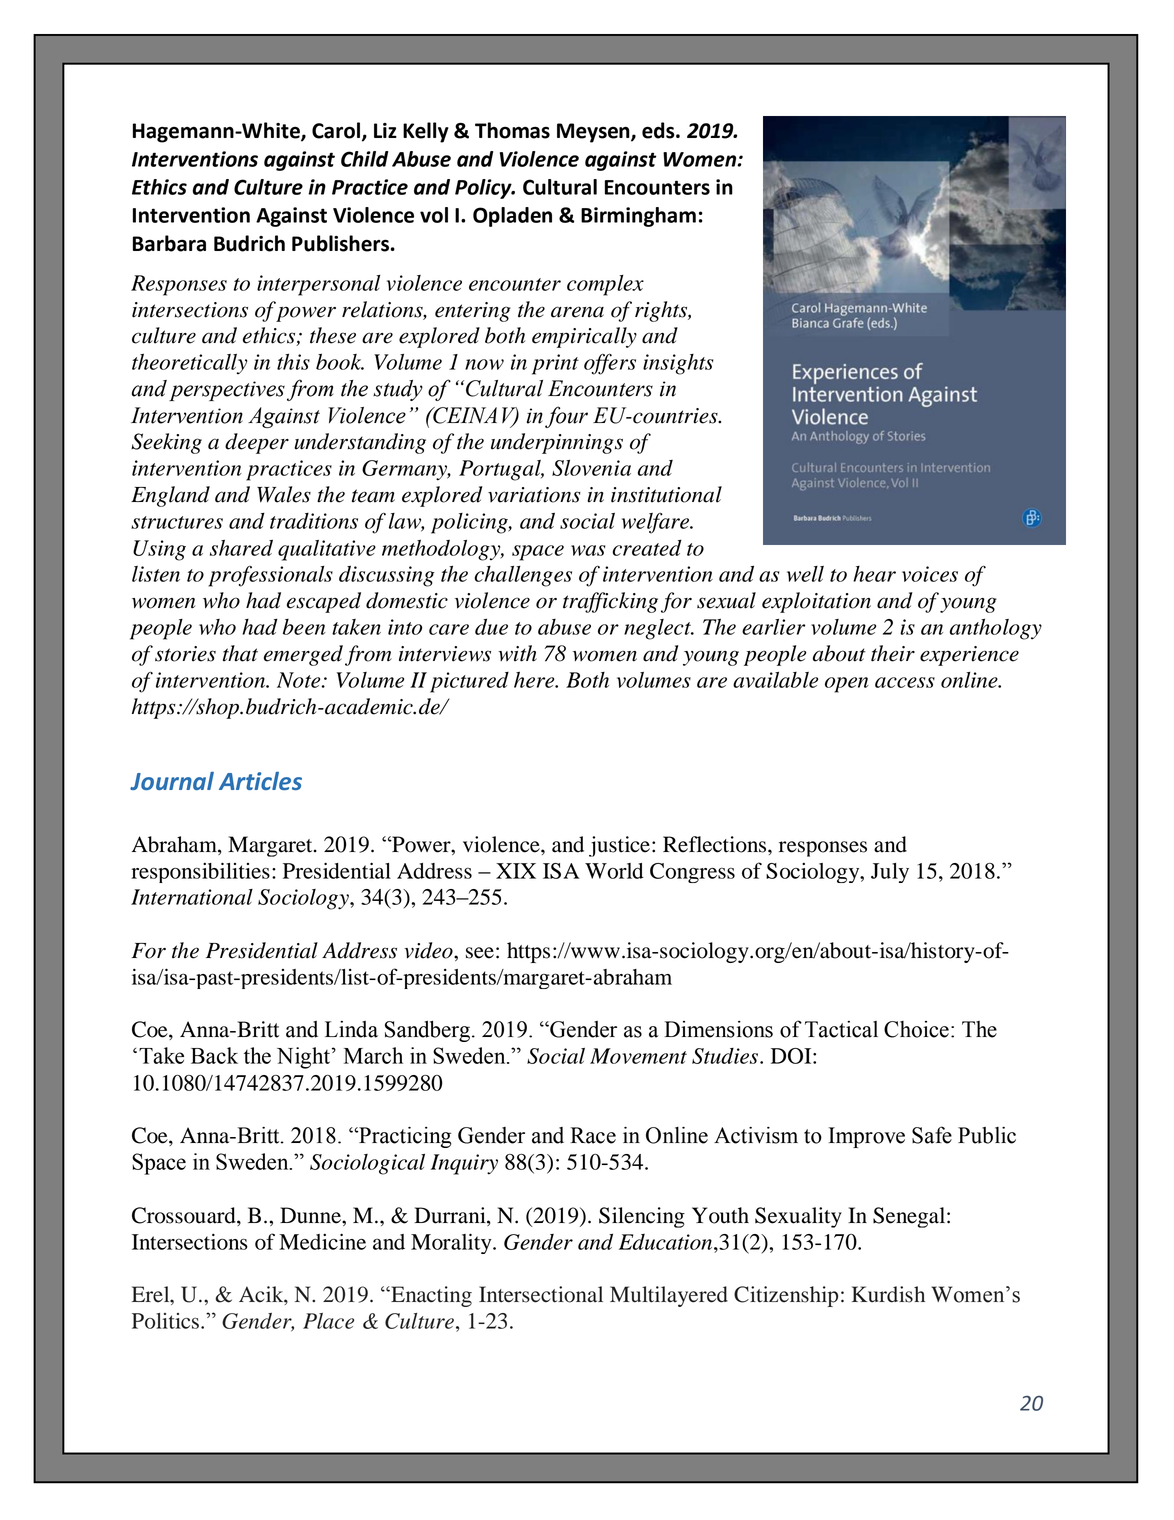 The image size is (1174, 1520). I want to click on Intersectional, so click(541, 1294).
